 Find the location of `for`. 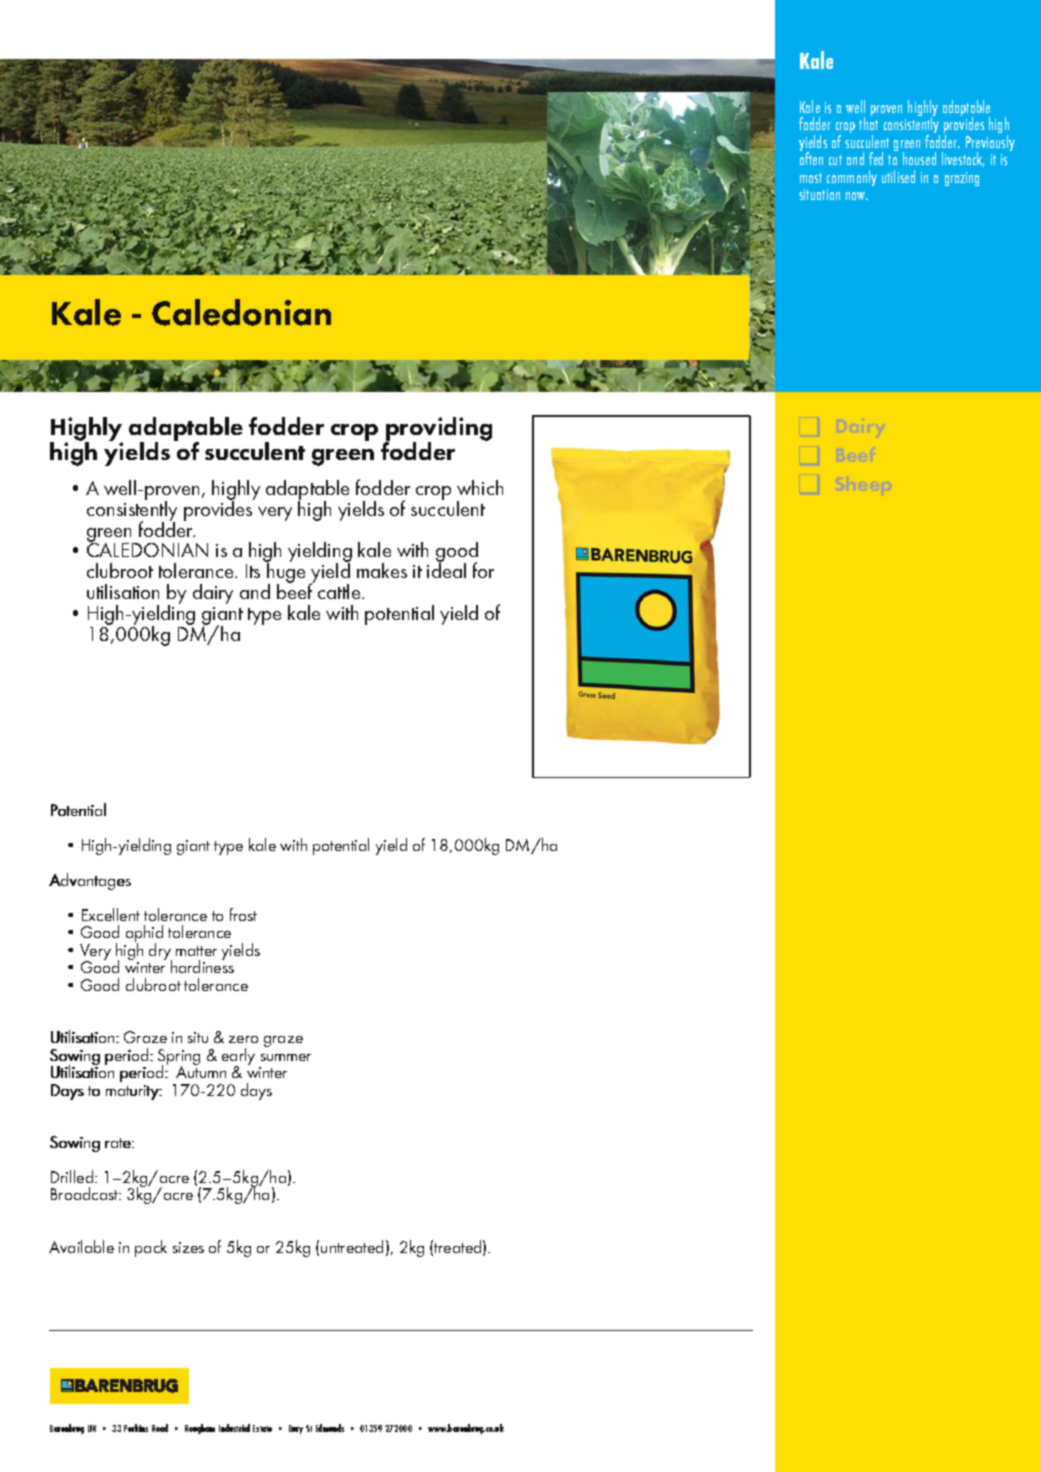

for is located at coordinates (483, 570).
